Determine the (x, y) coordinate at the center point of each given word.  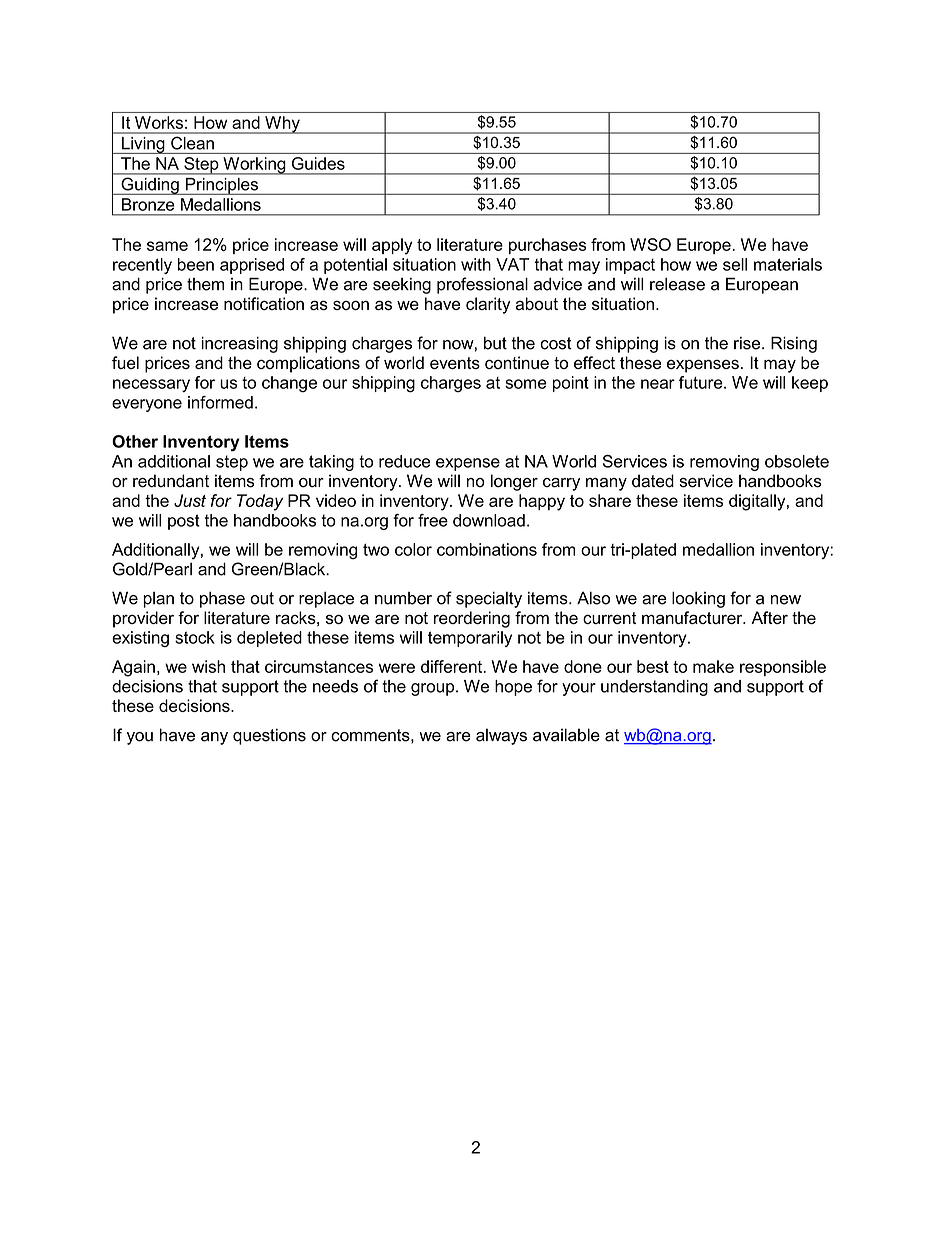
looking (698, 599)
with (476, 264)
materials (788, 264)
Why (282, 125)
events (455, 363)
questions (269, 736)
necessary (151, 385)
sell (735, 264)
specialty (489, 599)
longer (514, 482)
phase (222, 599)
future (702, 382)
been (196, 264)
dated (653, 481)
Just (190, 500)
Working (254, 166)
